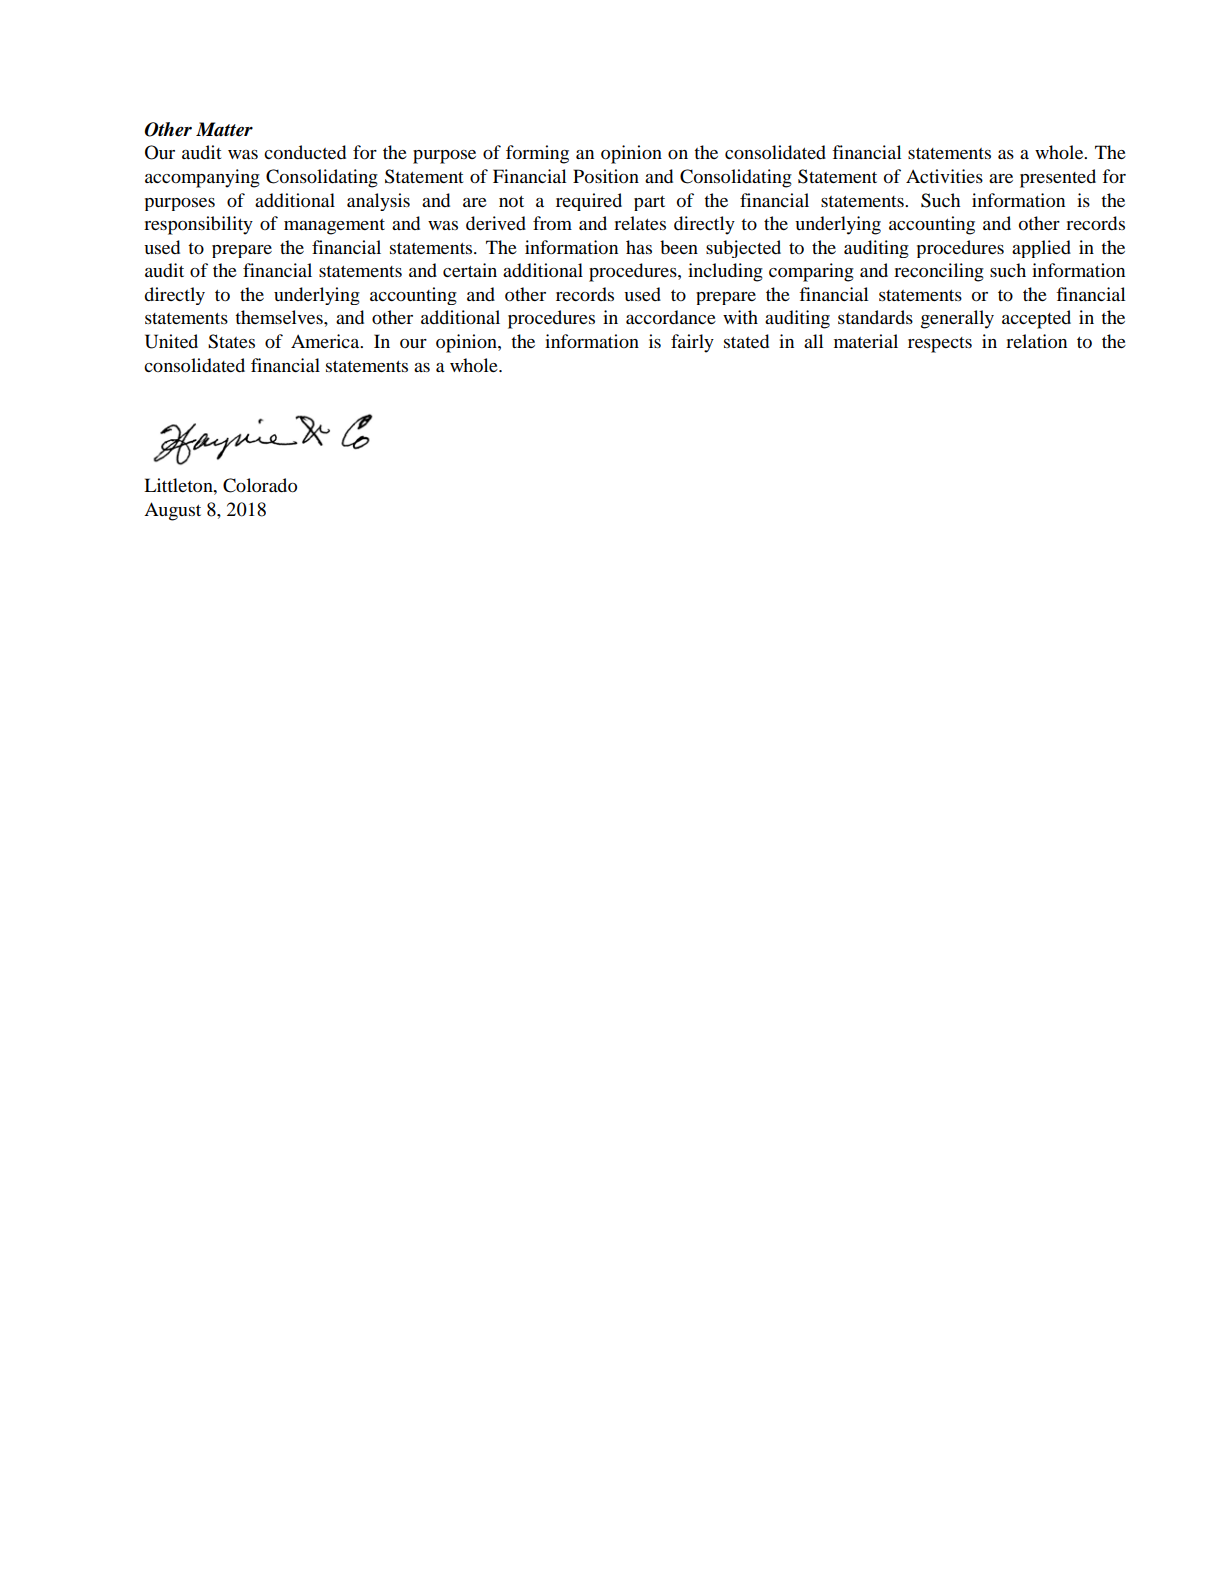 The height and width of the screenshot is (1587, 1227). Describe the element at coordinates (280, 317) in the screenshot. I see `themselves` at that location.
